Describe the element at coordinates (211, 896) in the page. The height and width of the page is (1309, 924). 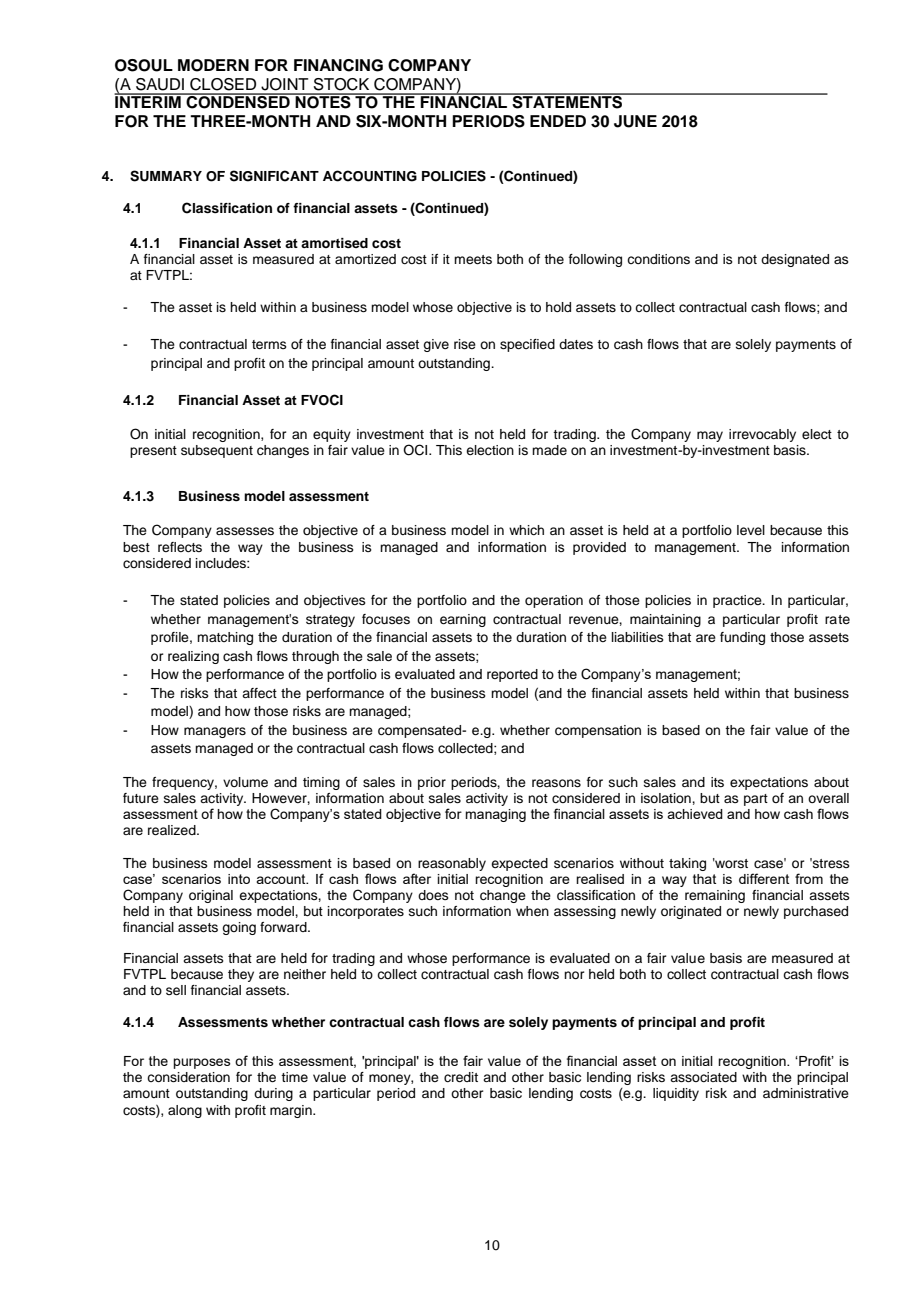
I see `original` at that location.
